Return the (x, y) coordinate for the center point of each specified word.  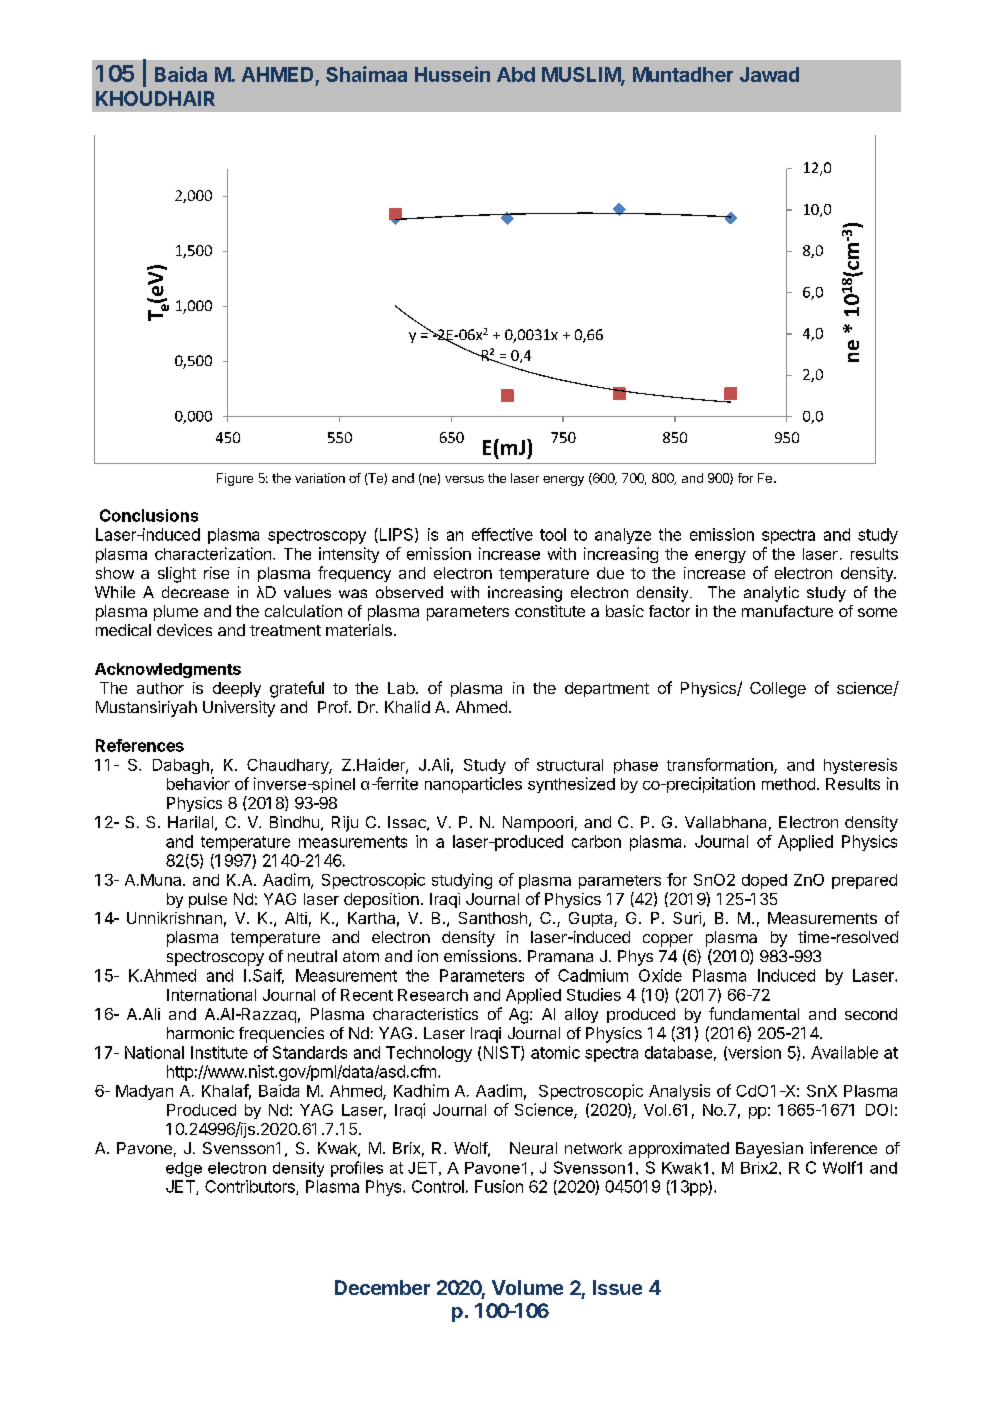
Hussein (452, 74)
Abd (516, 74)
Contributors (251, 1187)
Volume (527, 1287)
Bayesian (769, 1150)
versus (464, 479)
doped (764, 881)
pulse (208, 900)
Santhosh (493, 918)
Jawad (769, 74)
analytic (771, 594)
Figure (235, 479)
